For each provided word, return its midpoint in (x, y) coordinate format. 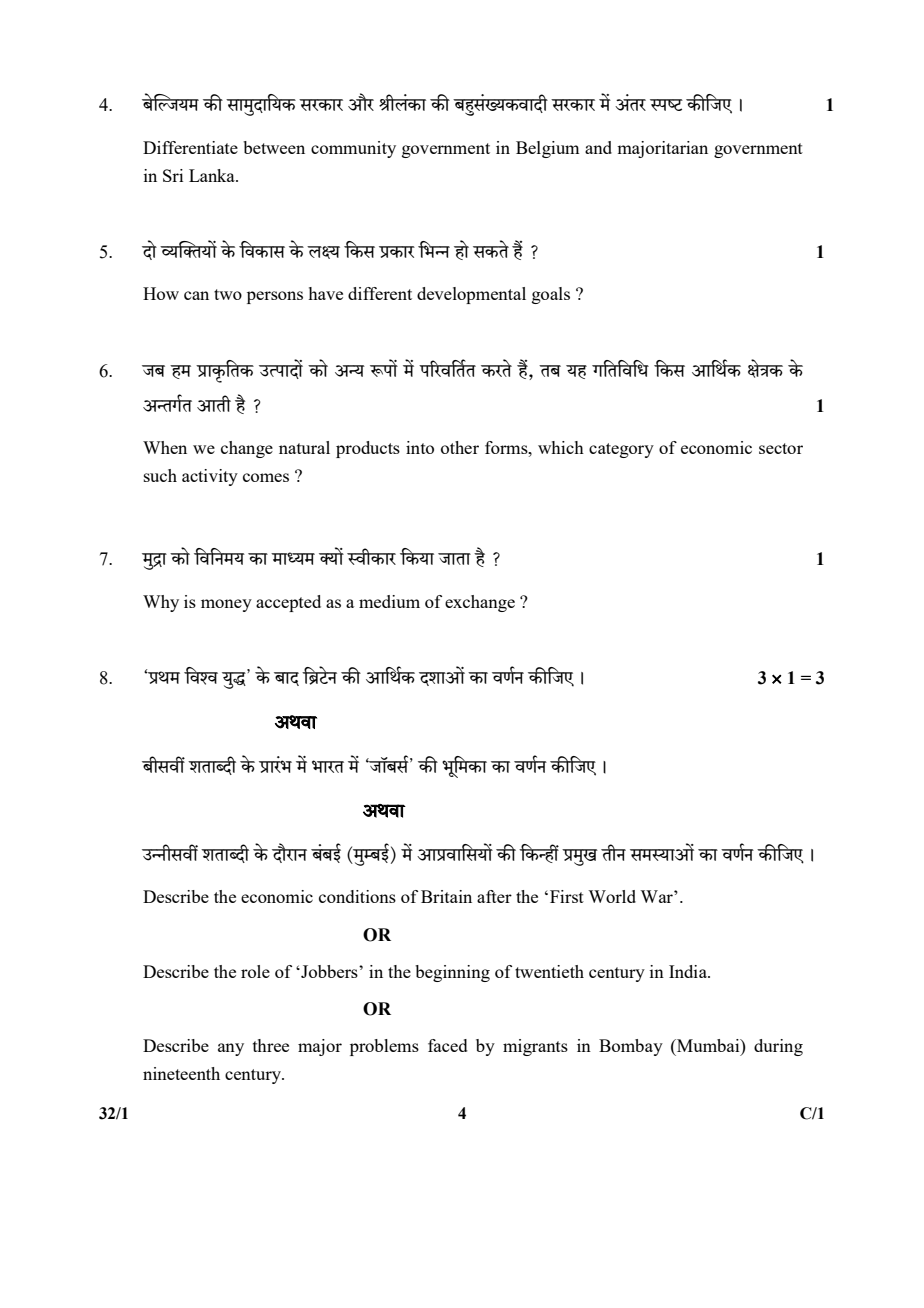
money (226, 605)
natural (304, 447)
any (231, 1049)
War (657, 896)
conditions (357, 896)
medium (389, 601)
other (460, 447)
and (598, 147)
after (494, 896)
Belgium (547, 149)
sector (781, 448)
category (621, 450)
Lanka (213, 175)
